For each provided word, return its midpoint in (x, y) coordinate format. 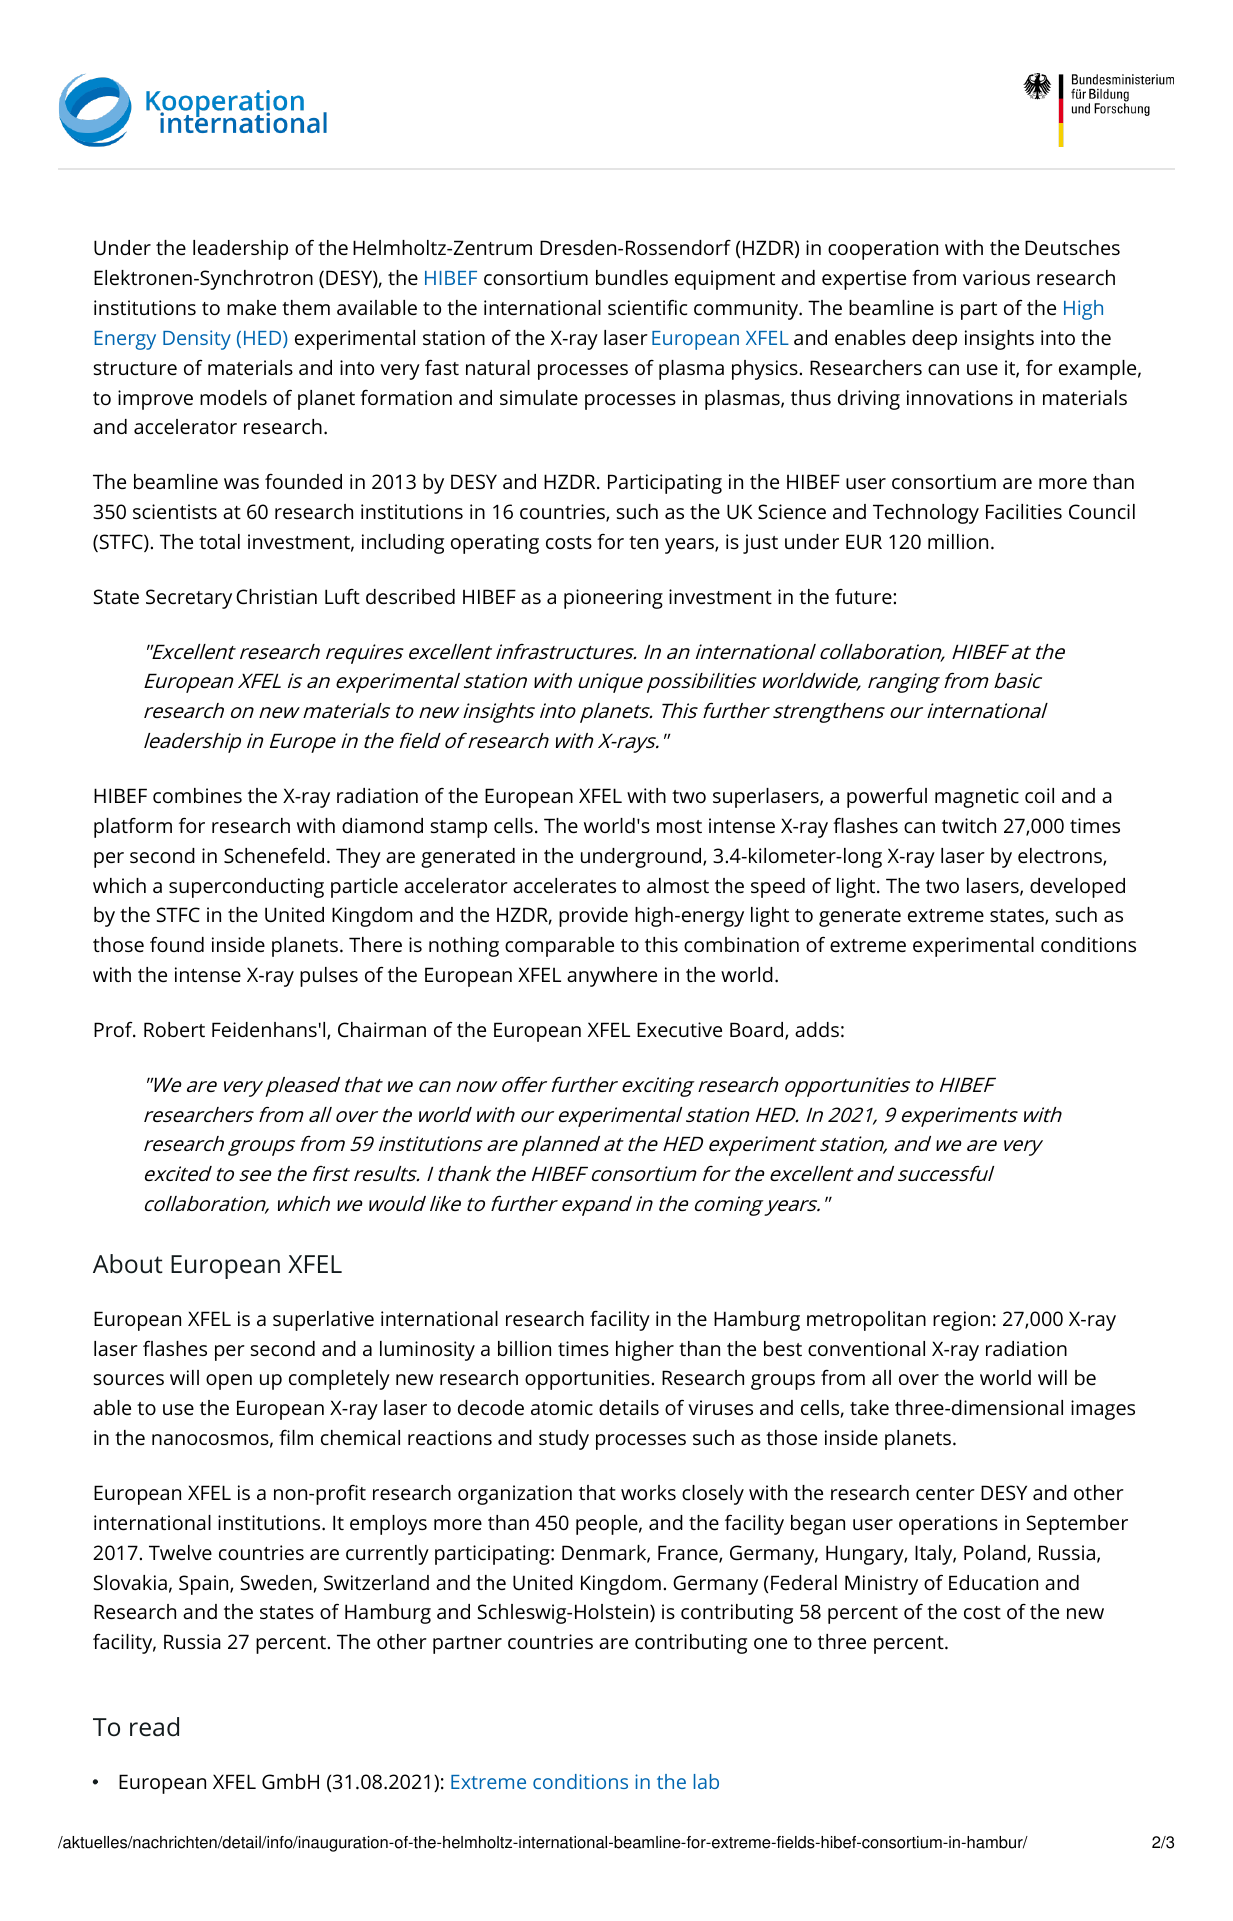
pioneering (613, 599)
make (251, 307)
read (154, 1727)
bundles (632, 277)
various (996, 277)
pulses (329, 977)
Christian (276, 596)
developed (1077, 888)
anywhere (612, 977)
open (229, 1382)
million (958, 541)
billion (524, 1348)
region (961, 1321)
